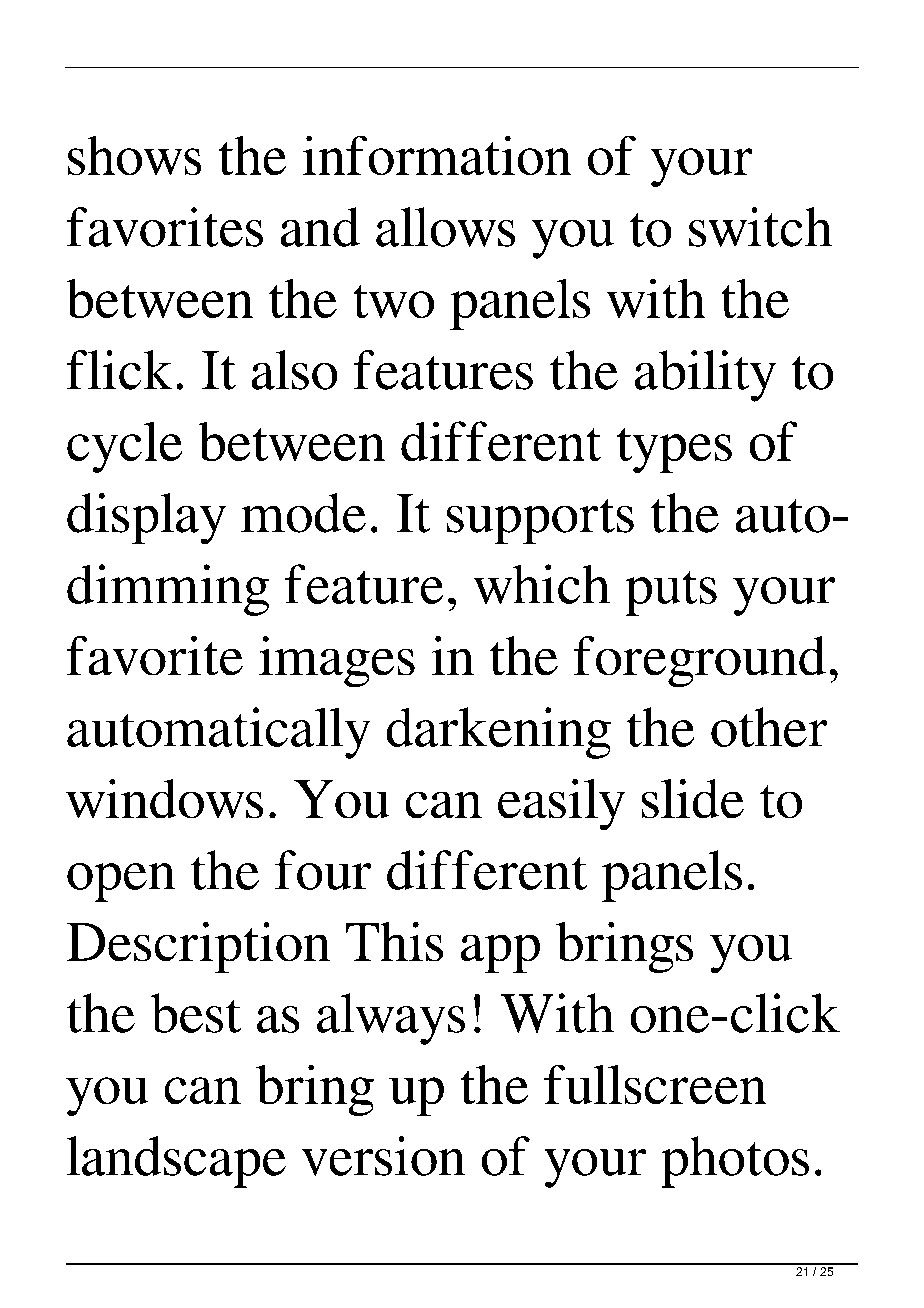 The width and height of the image is (924, 1308). What do you see at coordinates (176, 1162) in the image?
I see `landscape` at bounding box center [176, 1162].
